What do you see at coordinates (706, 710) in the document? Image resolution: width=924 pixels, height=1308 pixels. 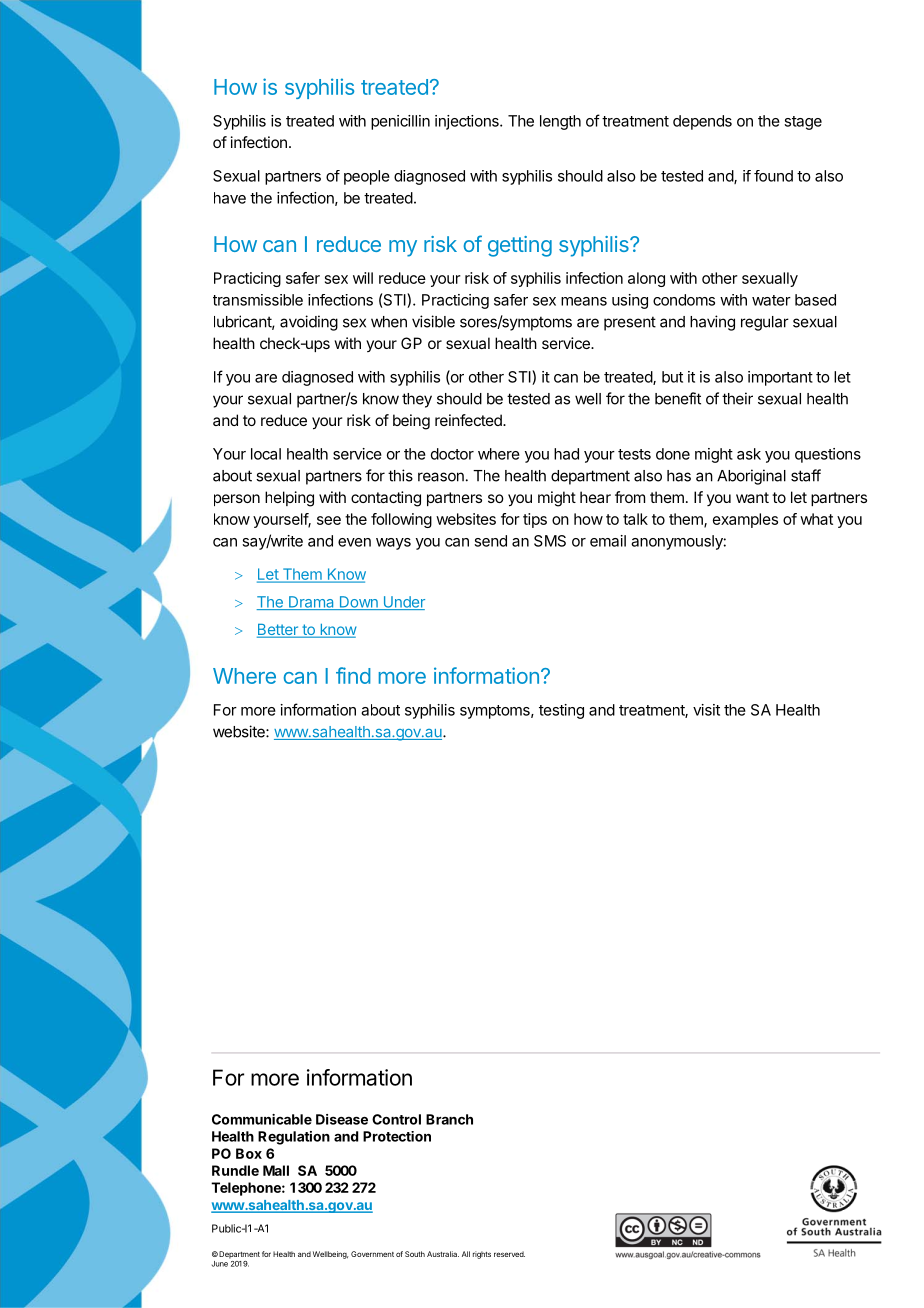 I see `visit` at bounding box center [706, 710].
